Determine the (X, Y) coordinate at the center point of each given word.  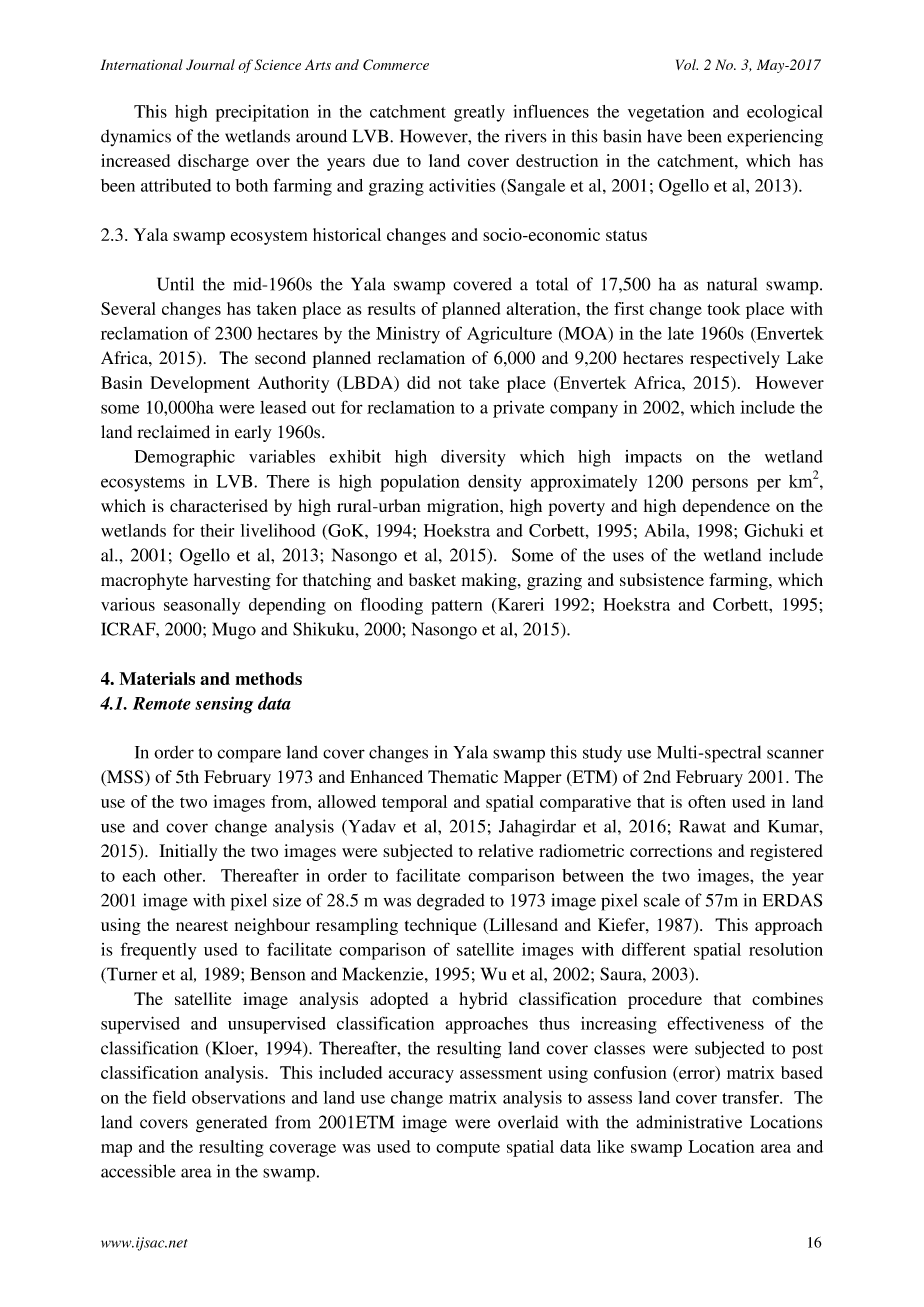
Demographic (185, 458)
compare (249, 756)
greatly (479, 113)
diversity (473, 458)
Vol (687, 64)
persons (720, 485)
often (707, 801)
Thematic (463, 776)
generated (232, 1124)
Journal (210, 64)
